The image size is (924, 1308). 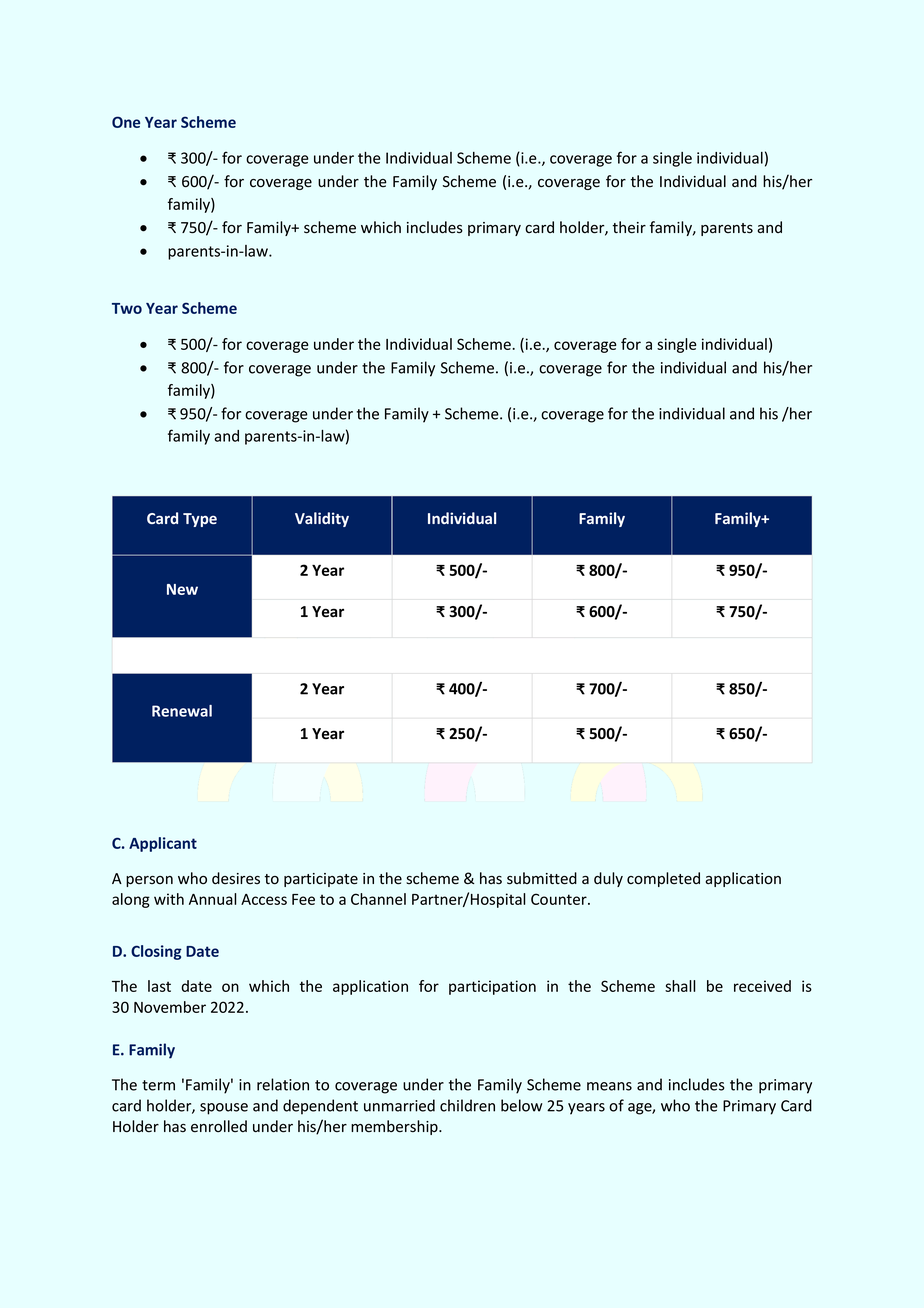 I want to click on children, so click(x=467, y=1105).
